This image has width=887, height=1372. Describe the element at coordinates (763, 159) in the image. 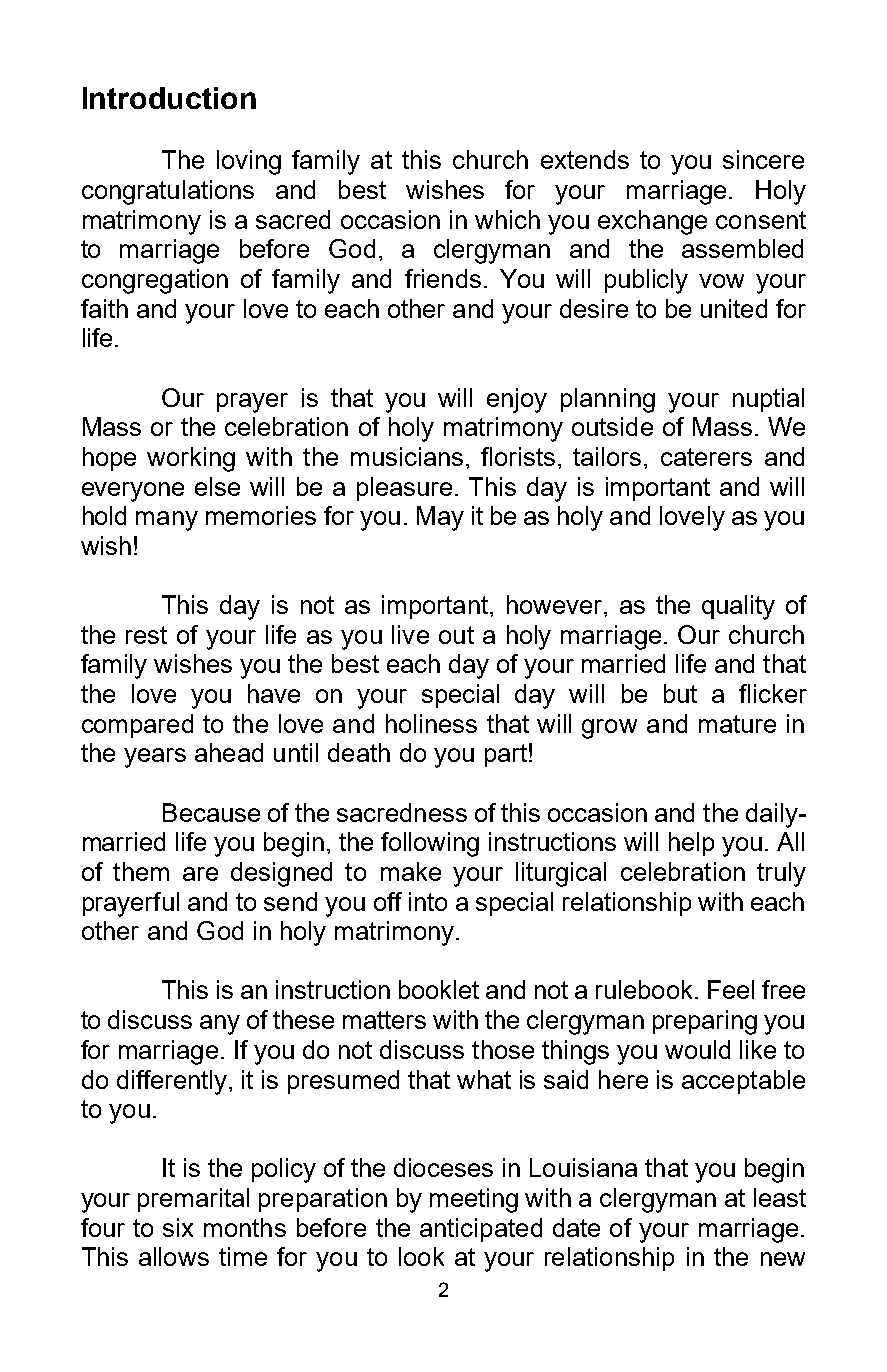

I see `sincere` at that location.
